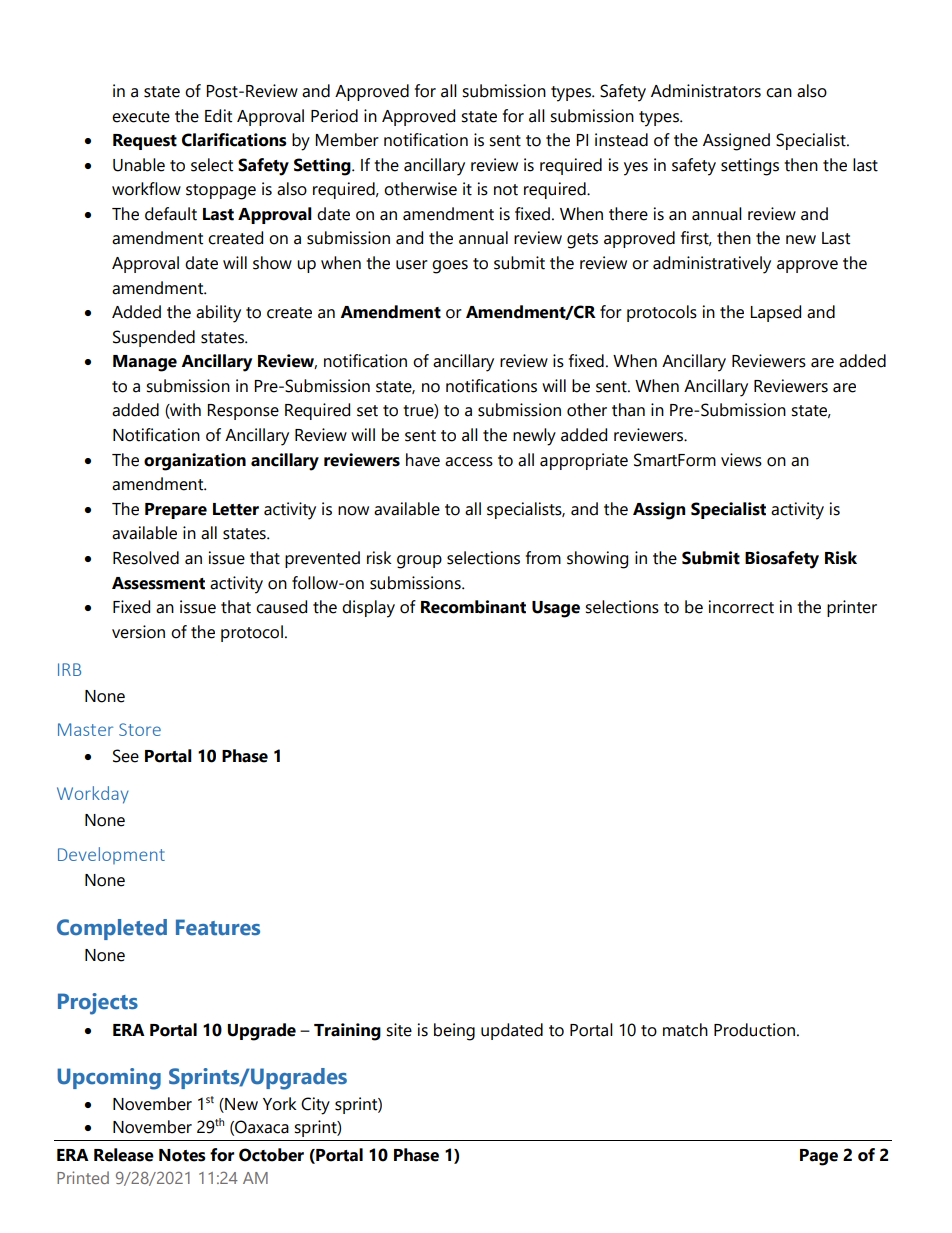 The height and width of the document is (1233, 952). Describe the element at coordinates (93, 795) in the document. I see `Workday` at that location.
